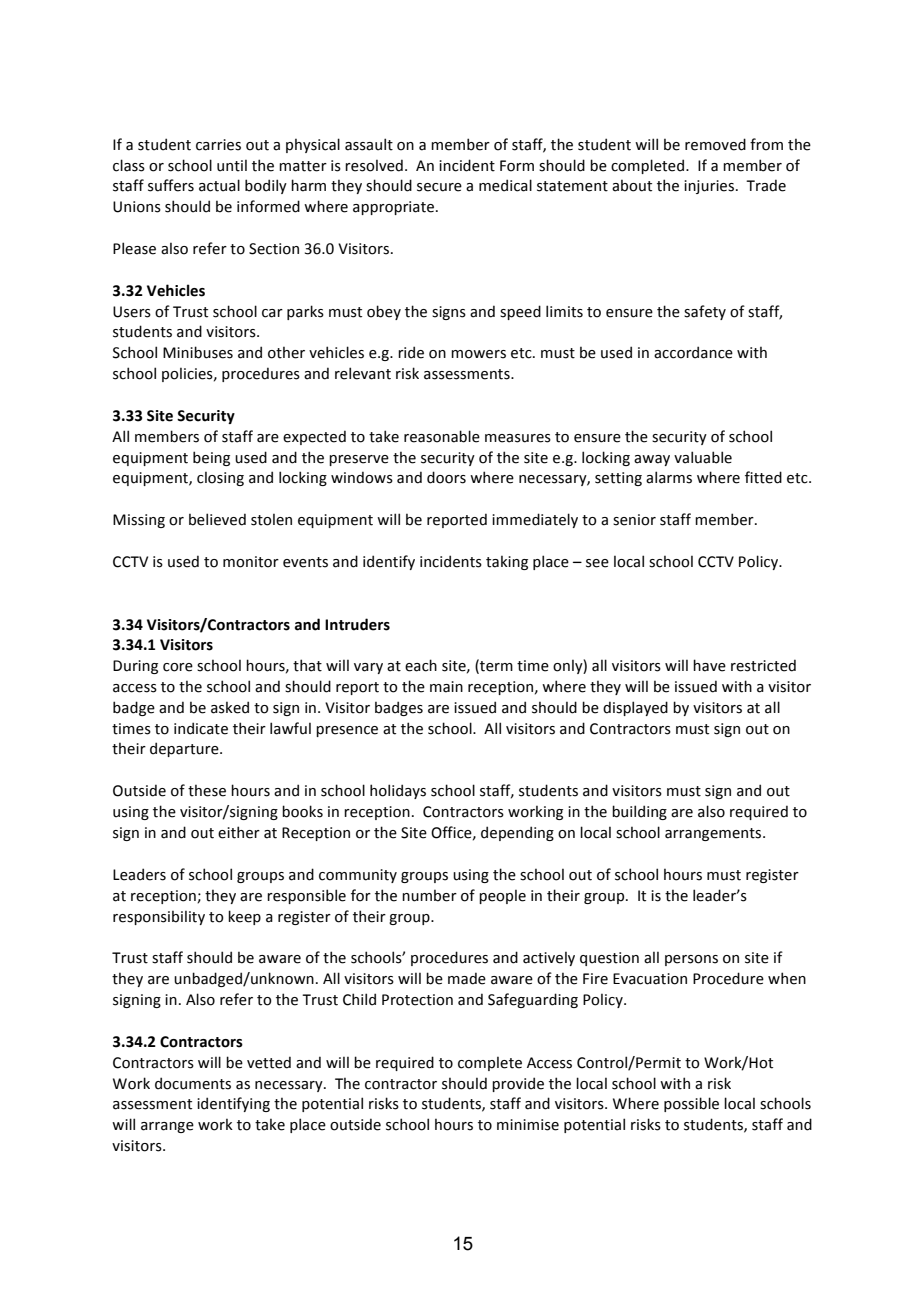 The image size is (924, 1308). What do you see at coordinates (639, 812) in the document?
I see `building` at bounding box center [639, 812].
